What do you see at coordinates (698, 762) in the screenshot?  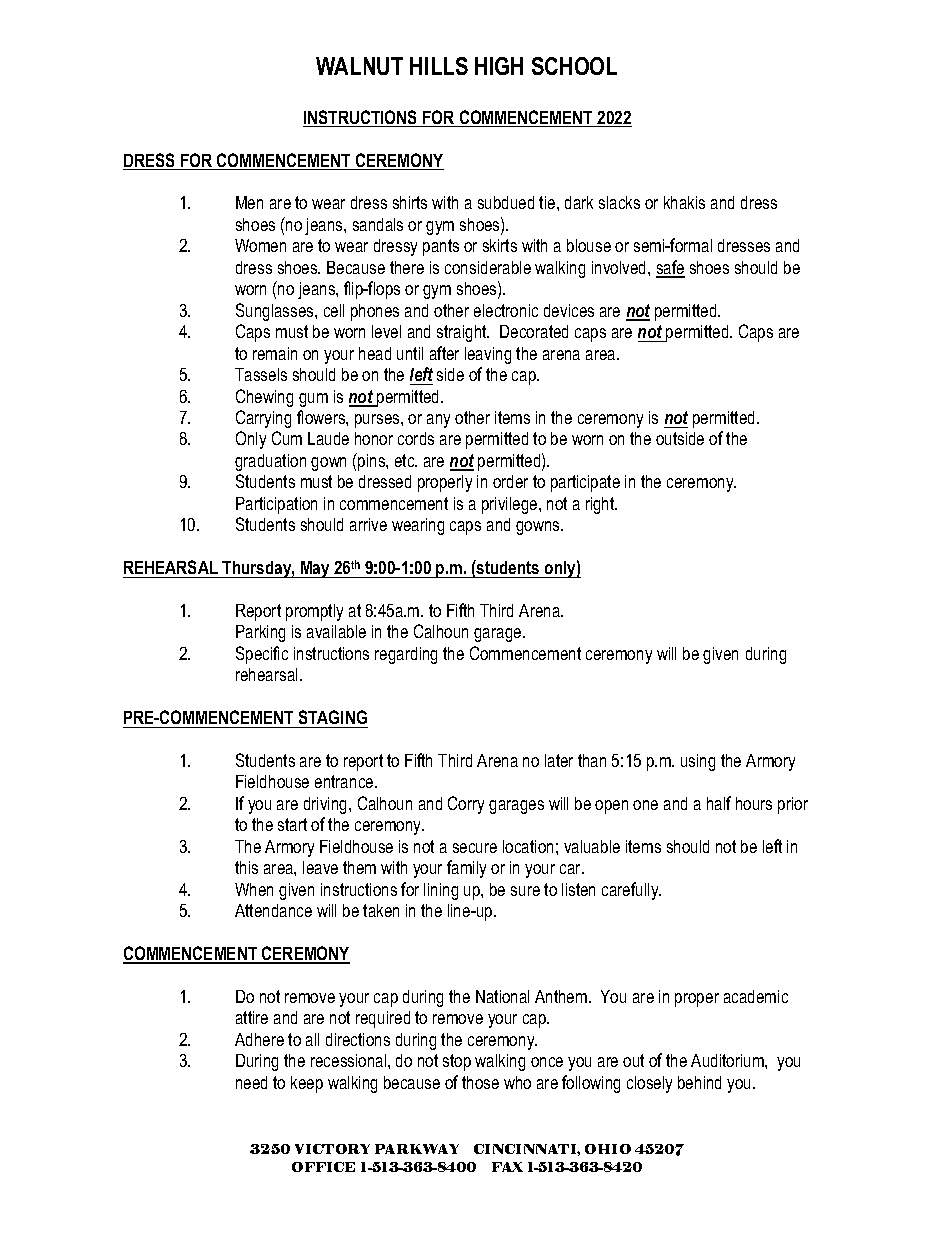 I see `using` at bounding box center [698, 762].
